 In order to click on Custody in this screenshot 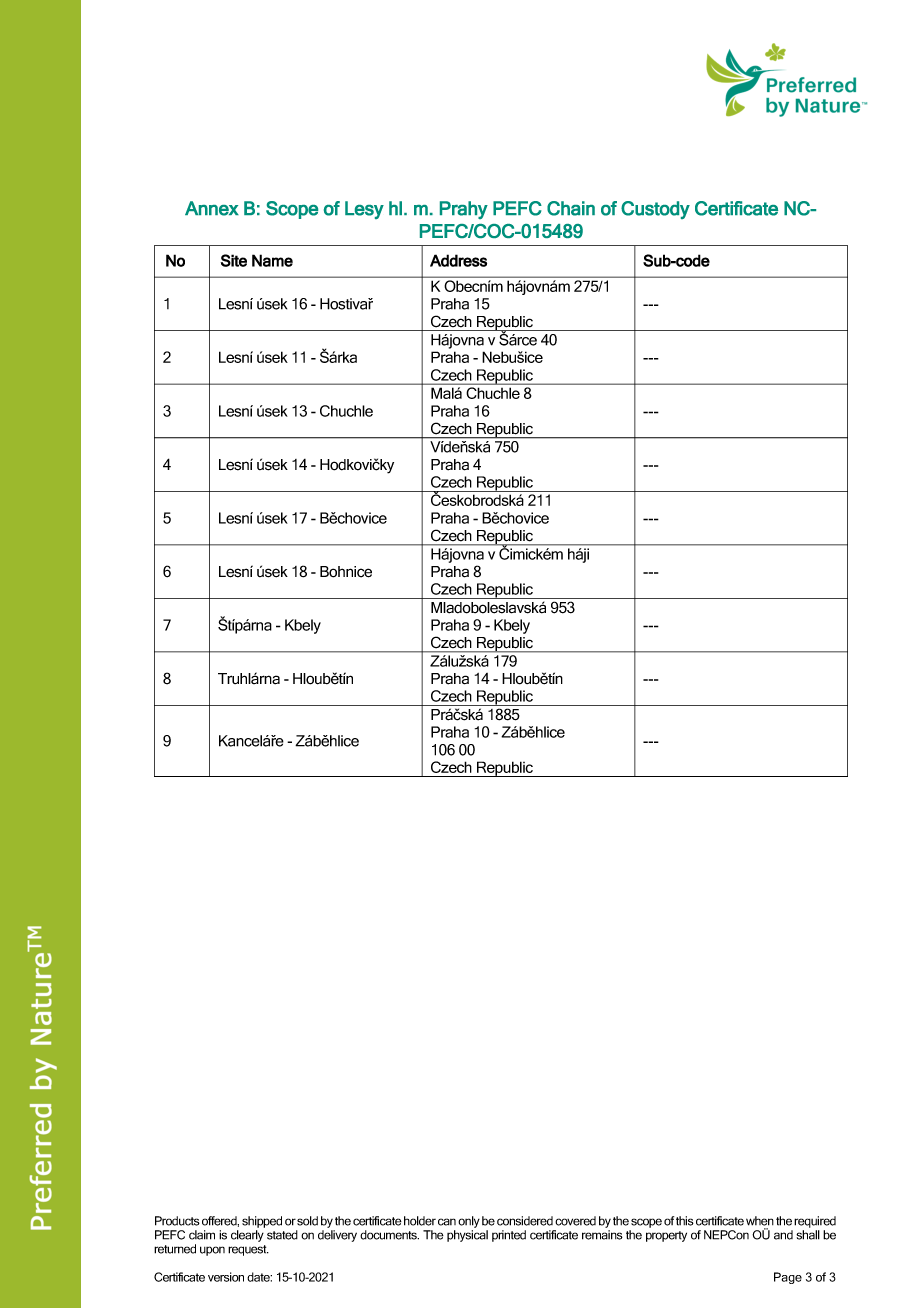, I will do `click(655, 210)`.
